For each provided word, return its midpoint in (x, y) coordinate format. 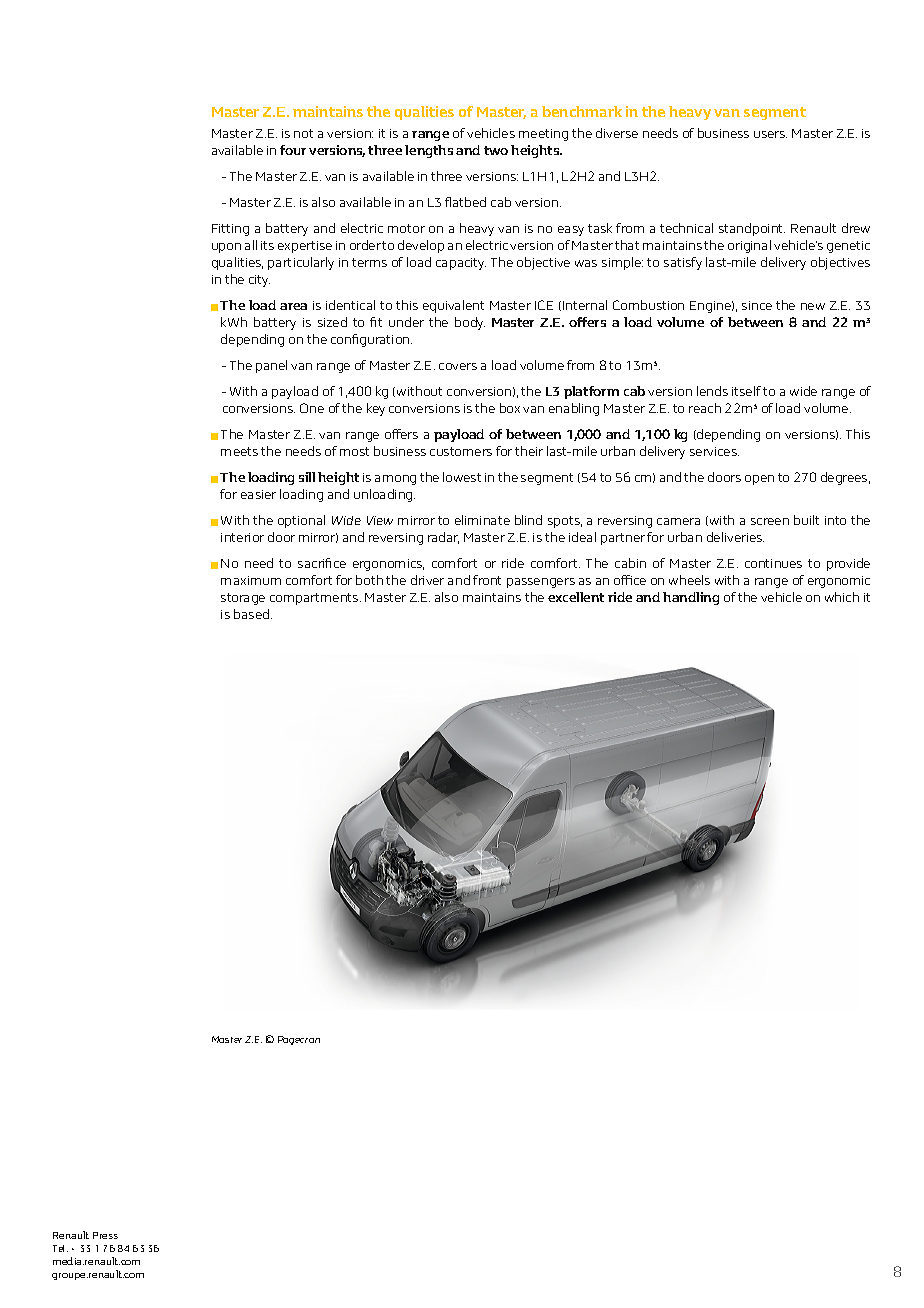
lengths (429, 151)
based (253, 614)
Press (105, 1235)
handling (691, 598)
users (770, 134)
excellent (576, 597)
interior (242, 537)
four (293, 150)
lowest (462, 477)
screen (770, 521)
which (842, 597)
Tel (60, 1248)
